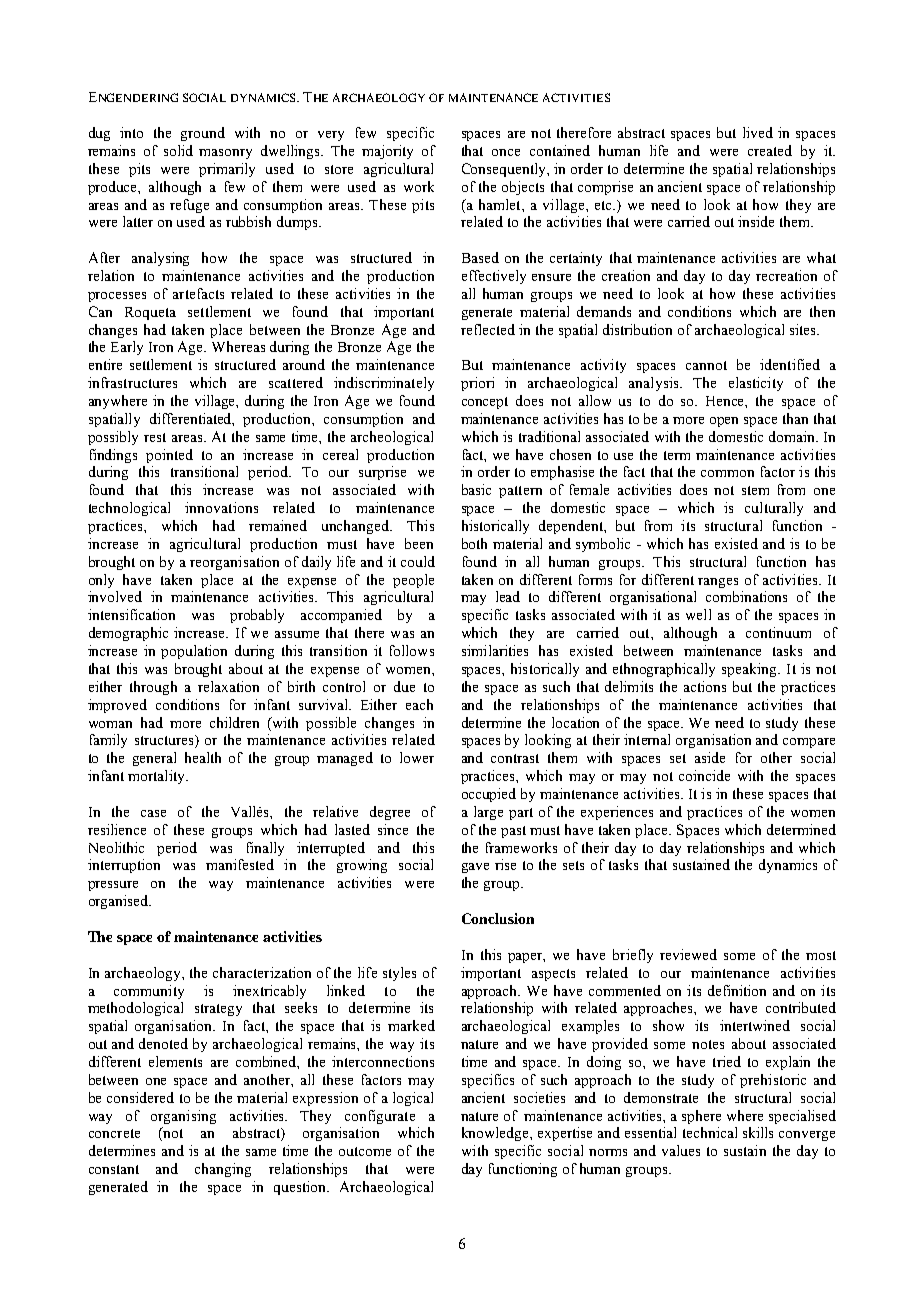  I want to click on created, so click(770, 150).
